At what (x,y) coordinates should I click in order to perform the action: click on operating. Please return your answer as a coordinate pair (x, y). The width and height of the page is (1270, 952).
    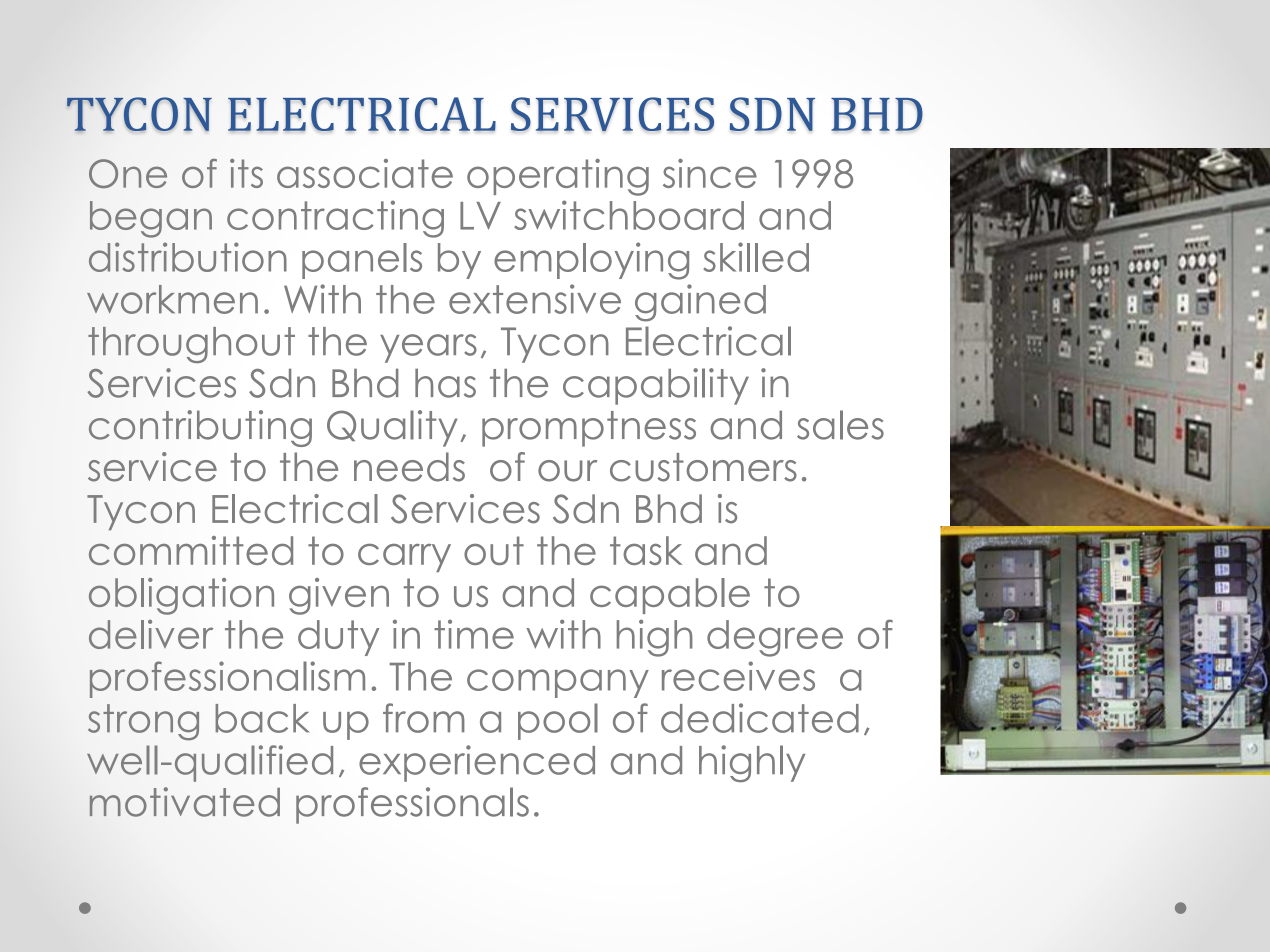
    Looking at the image, I should click on (558, 177).
